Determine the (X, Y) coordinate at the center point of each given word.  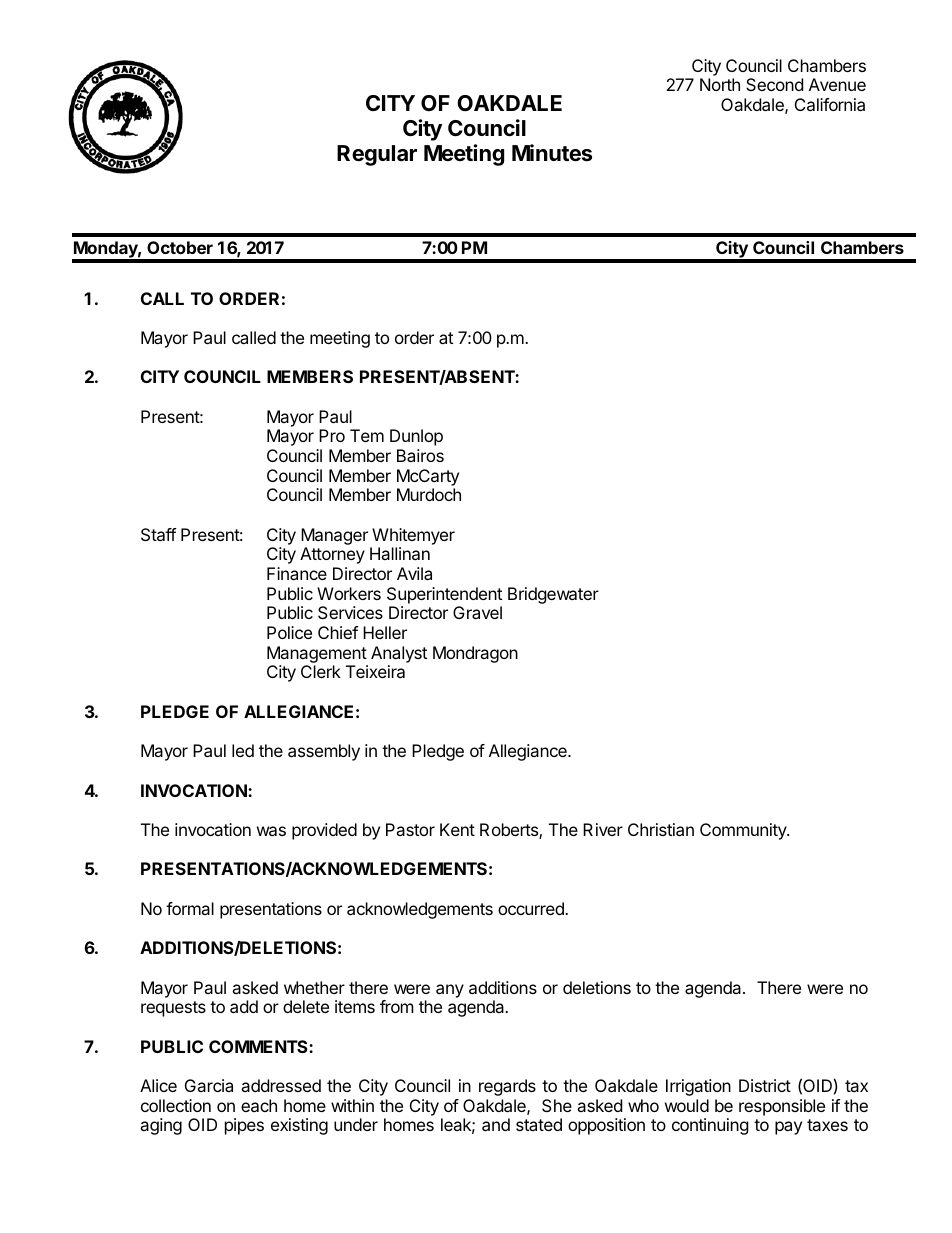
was (271, 831)
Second (774, 84)
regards (507, 1087)
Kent (457, 829)
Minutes (552, 153)
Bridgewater (553, 595)
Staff (158, 534)
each (259, 1105)
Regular (377, 155)
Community (744, 831)
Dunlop (416, 437)
